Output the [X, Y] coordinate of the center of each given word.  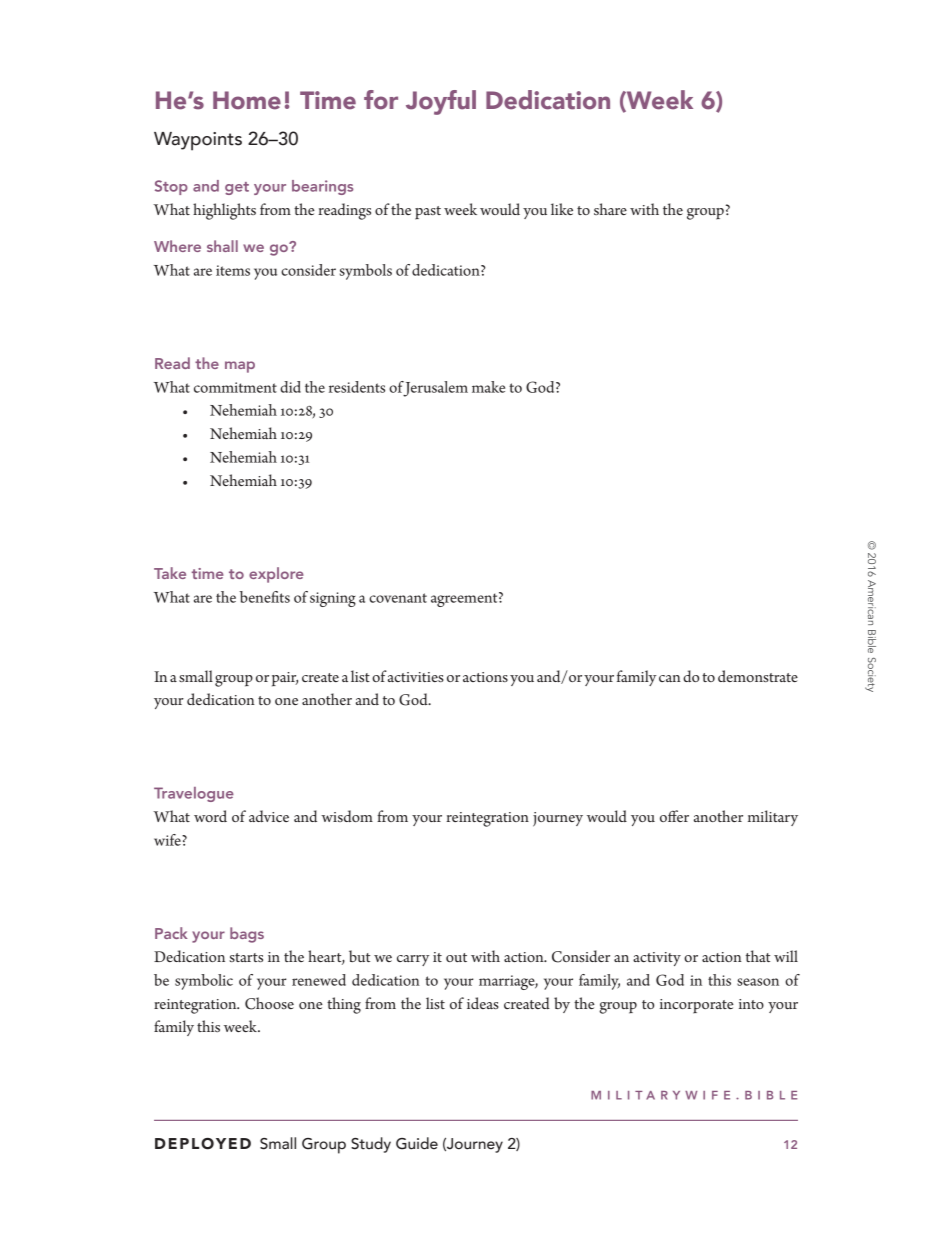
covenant [398, 598]
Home [247, 100]
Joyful [441, 102]
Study [371, 1145]
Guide [417, 1143]
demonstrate [758, 676]
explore [276, 575]
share [610, 209]
